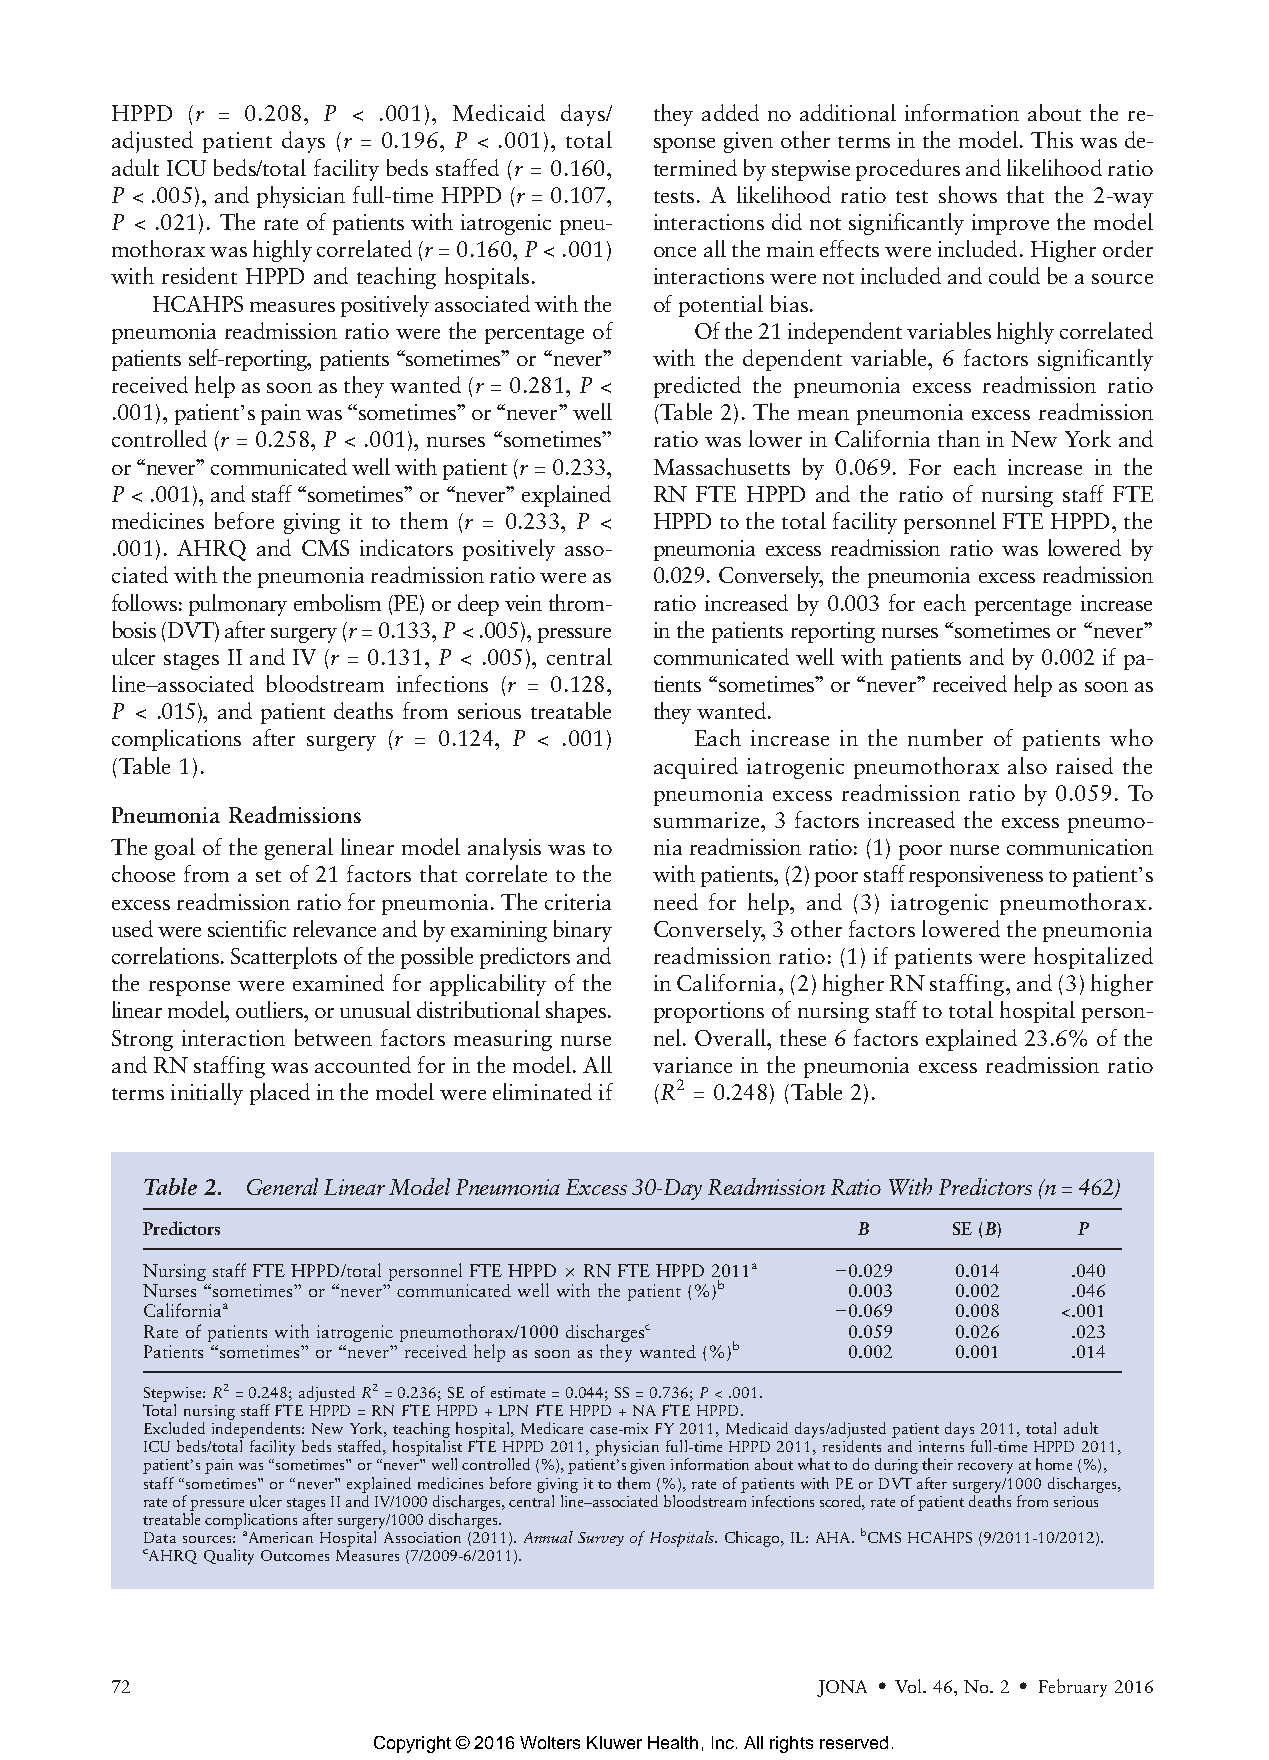  I want to click on added, so click(730, 112).
